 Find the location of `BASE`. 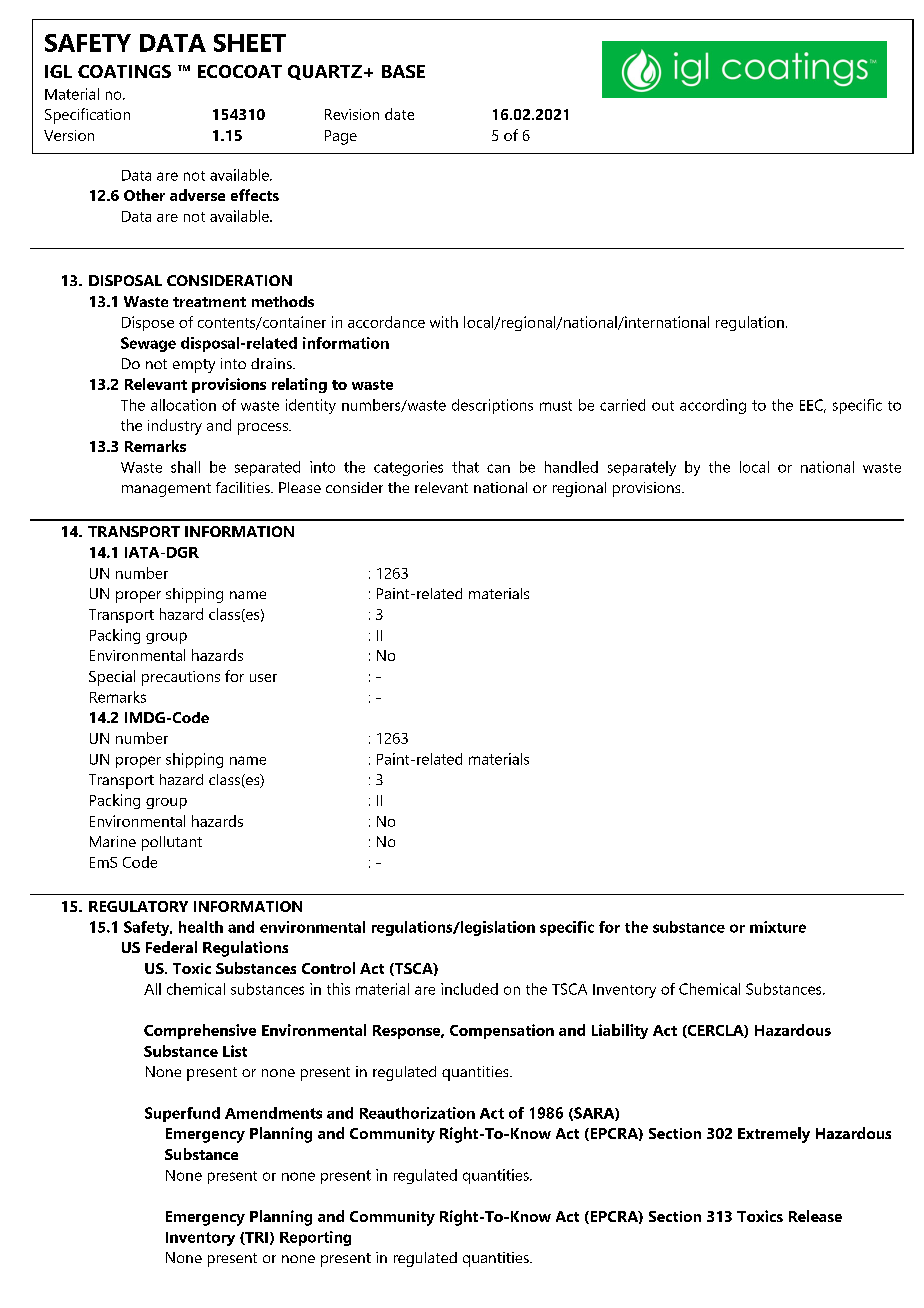

BASE is located at coordinates (403, 71).
